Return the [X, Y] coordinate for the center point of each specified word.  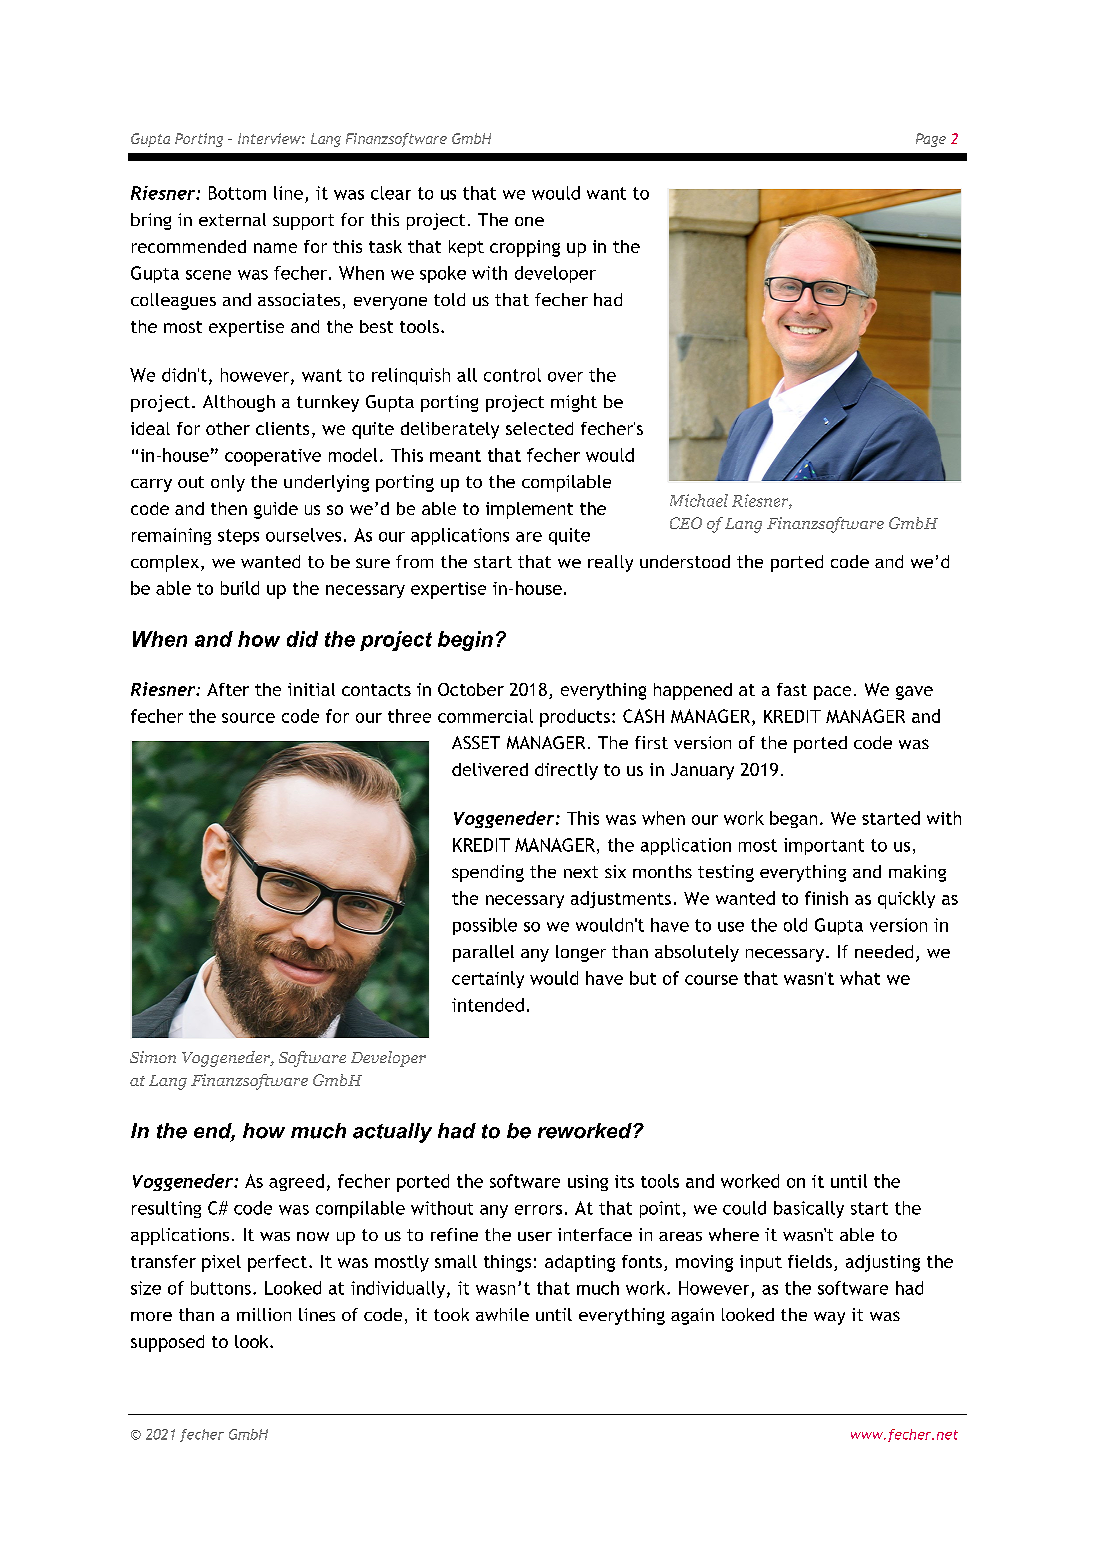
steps [238, 537]
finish [826, 898]
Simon [153, 1057]
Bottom [237, 193]
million [264, 1314]
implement [529, 510]
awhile [502, 1314]
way [829, 1318]
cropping [525, 248]
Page [931, 140]
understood [685, 561]
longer [581, 953]
